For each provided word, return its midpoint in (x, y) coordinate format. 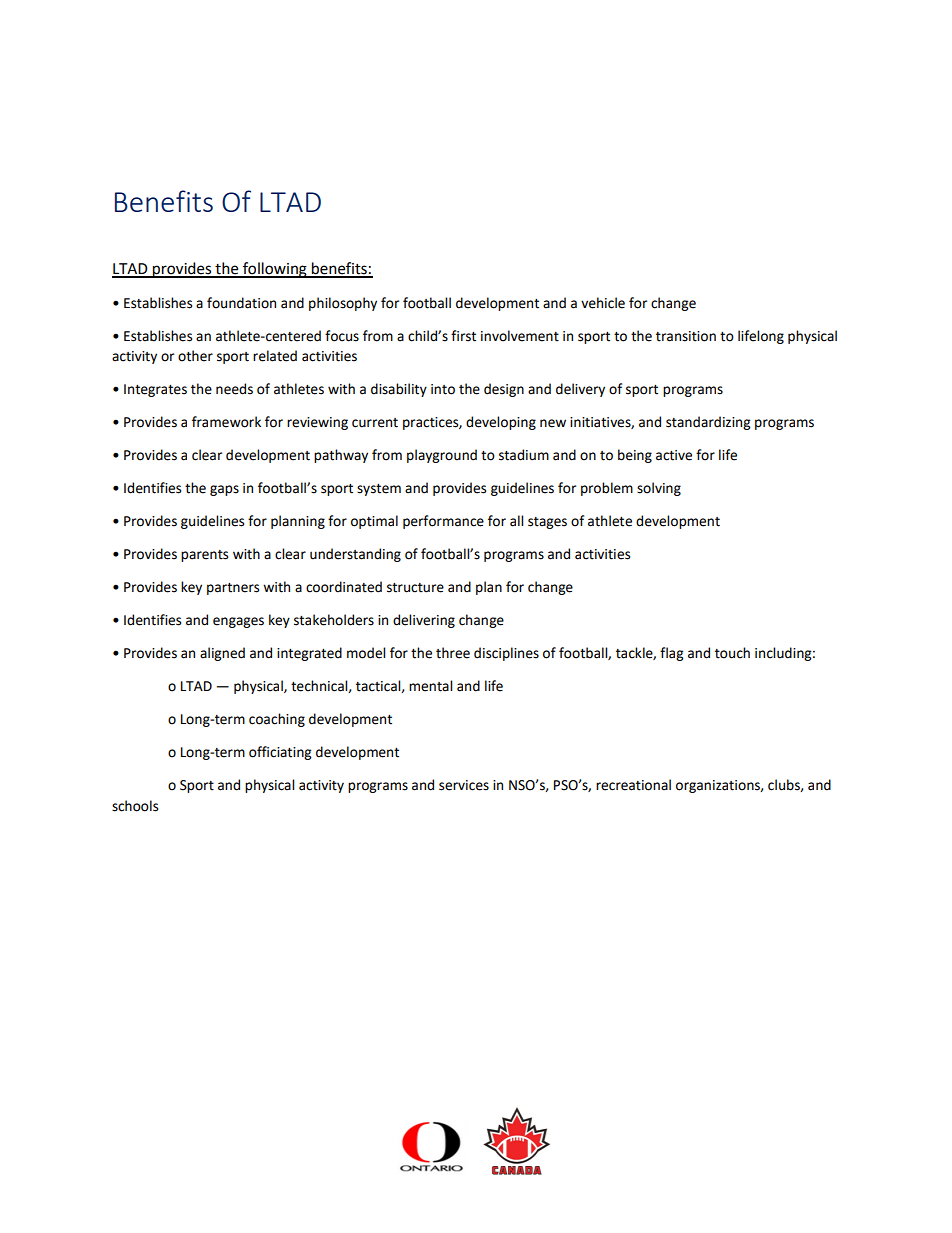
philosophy (343, 304)
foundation (241, 303)
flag (671, 654)
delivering (424, 621)
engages (238, 622)
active (674, 455)
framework (226, 422)
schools (135, 806)
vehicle (603, 303)
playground (442, 456)
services (464, 785)
